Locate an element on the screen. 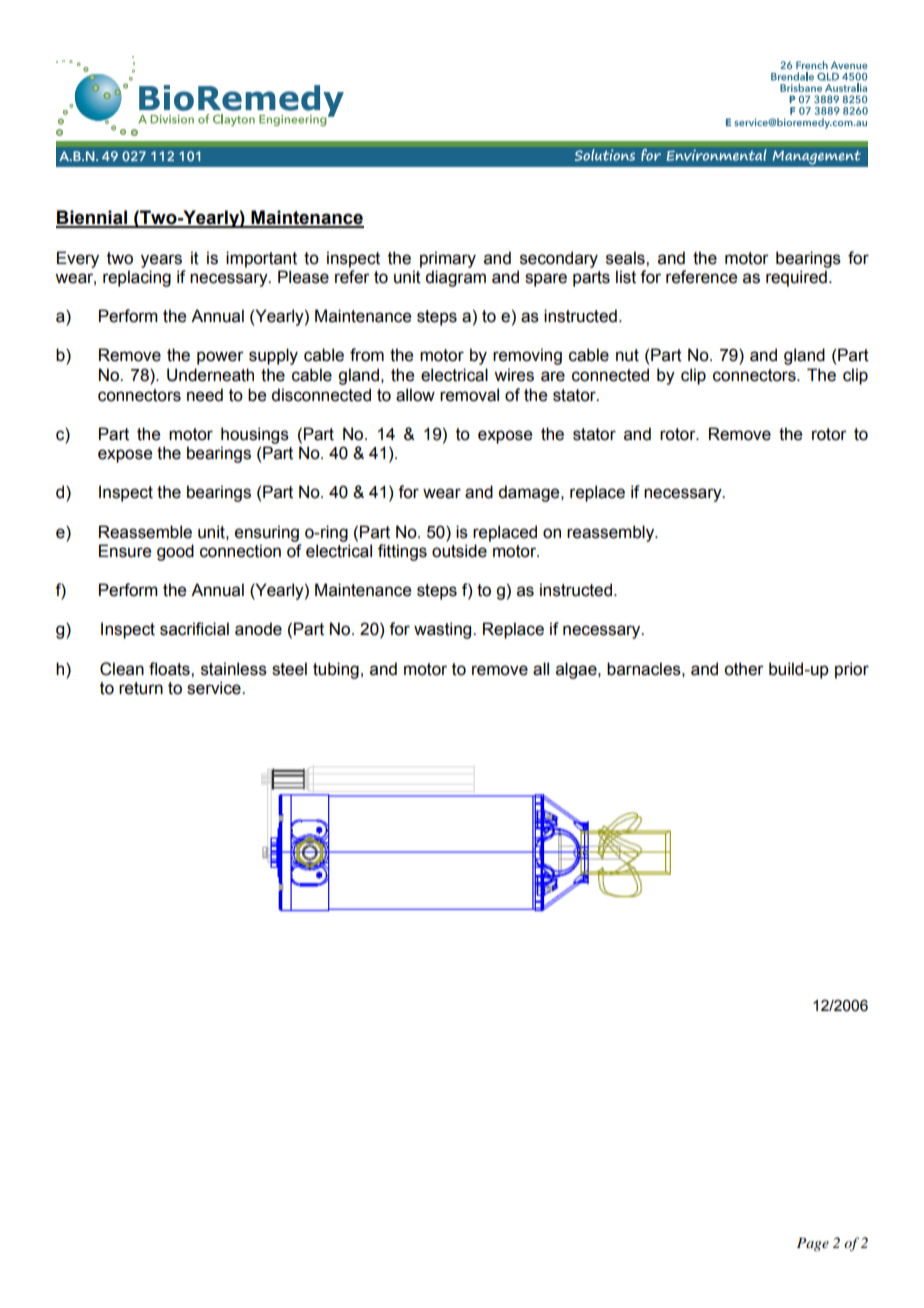 Image resolution: width=924 pixels, height=1308 pixels. primary is located at coordinates (448, 259).
